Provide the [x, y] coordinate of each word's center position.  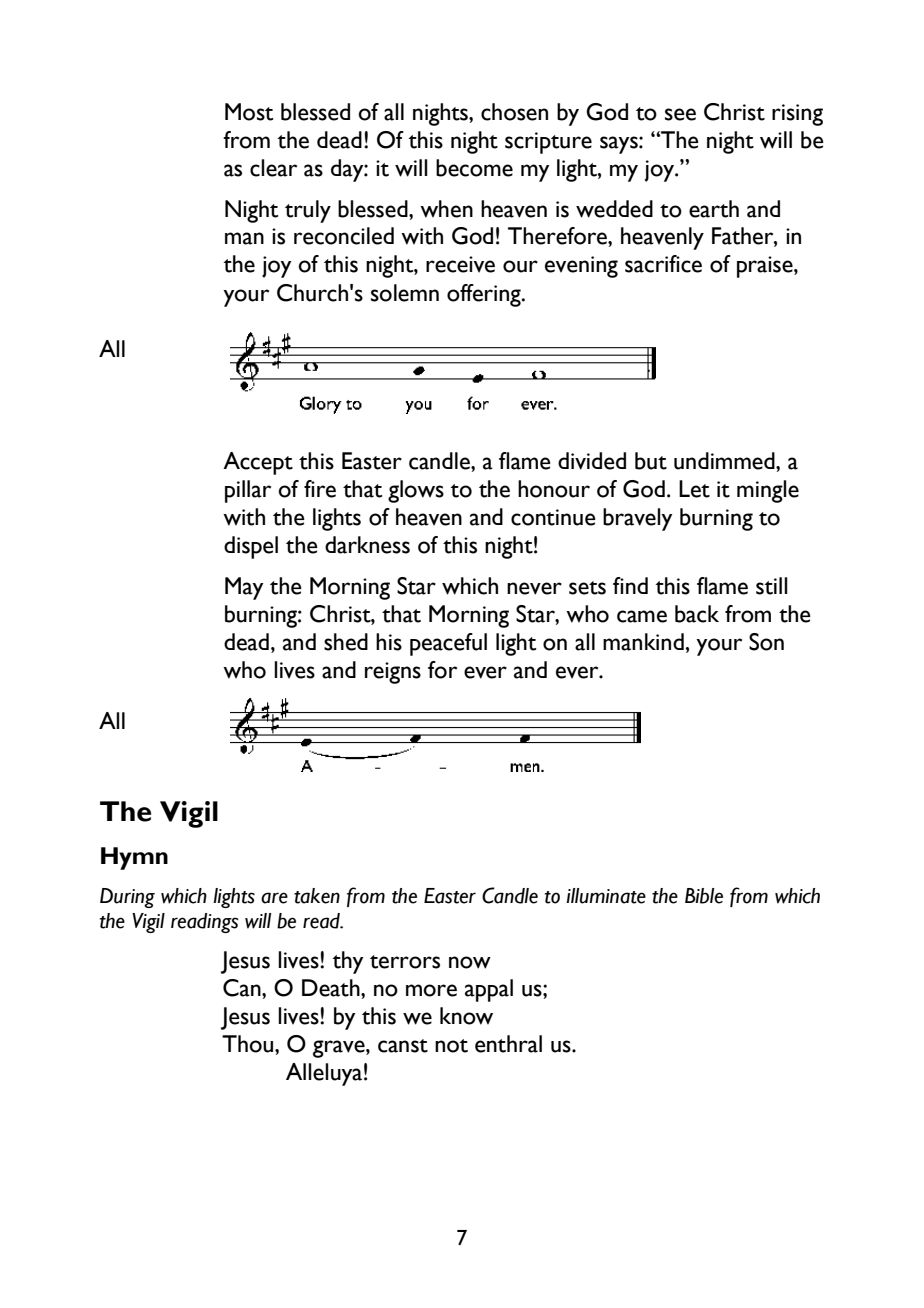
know [466, 1016]
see [680, 114]
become [474, 168]
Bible [704, 896]
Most [249, 112]
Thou [249, 1044]
